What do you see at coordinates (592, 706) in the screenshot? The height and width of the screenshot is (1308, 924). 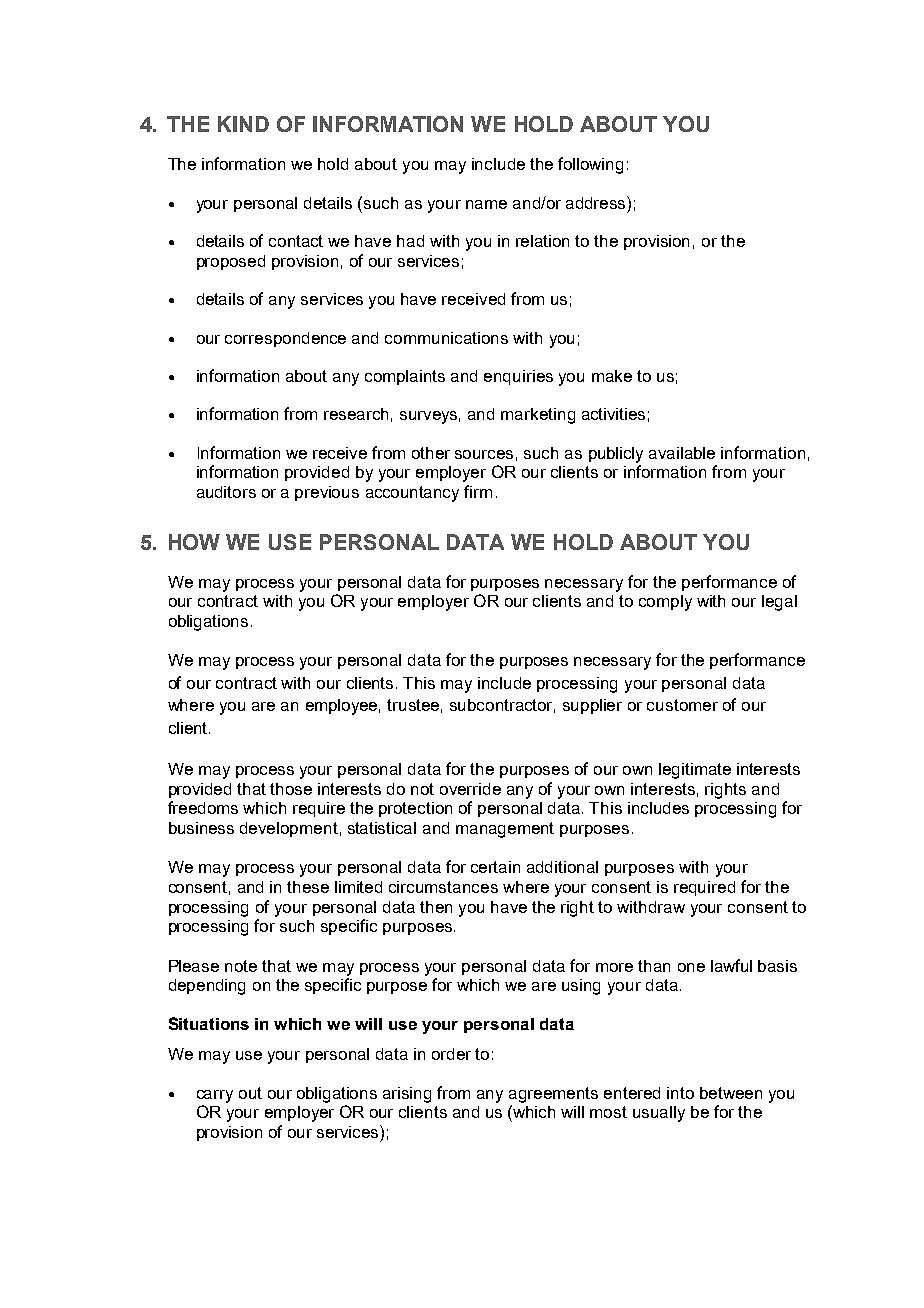 I see `supplier` at bounding box center [592, 706].
